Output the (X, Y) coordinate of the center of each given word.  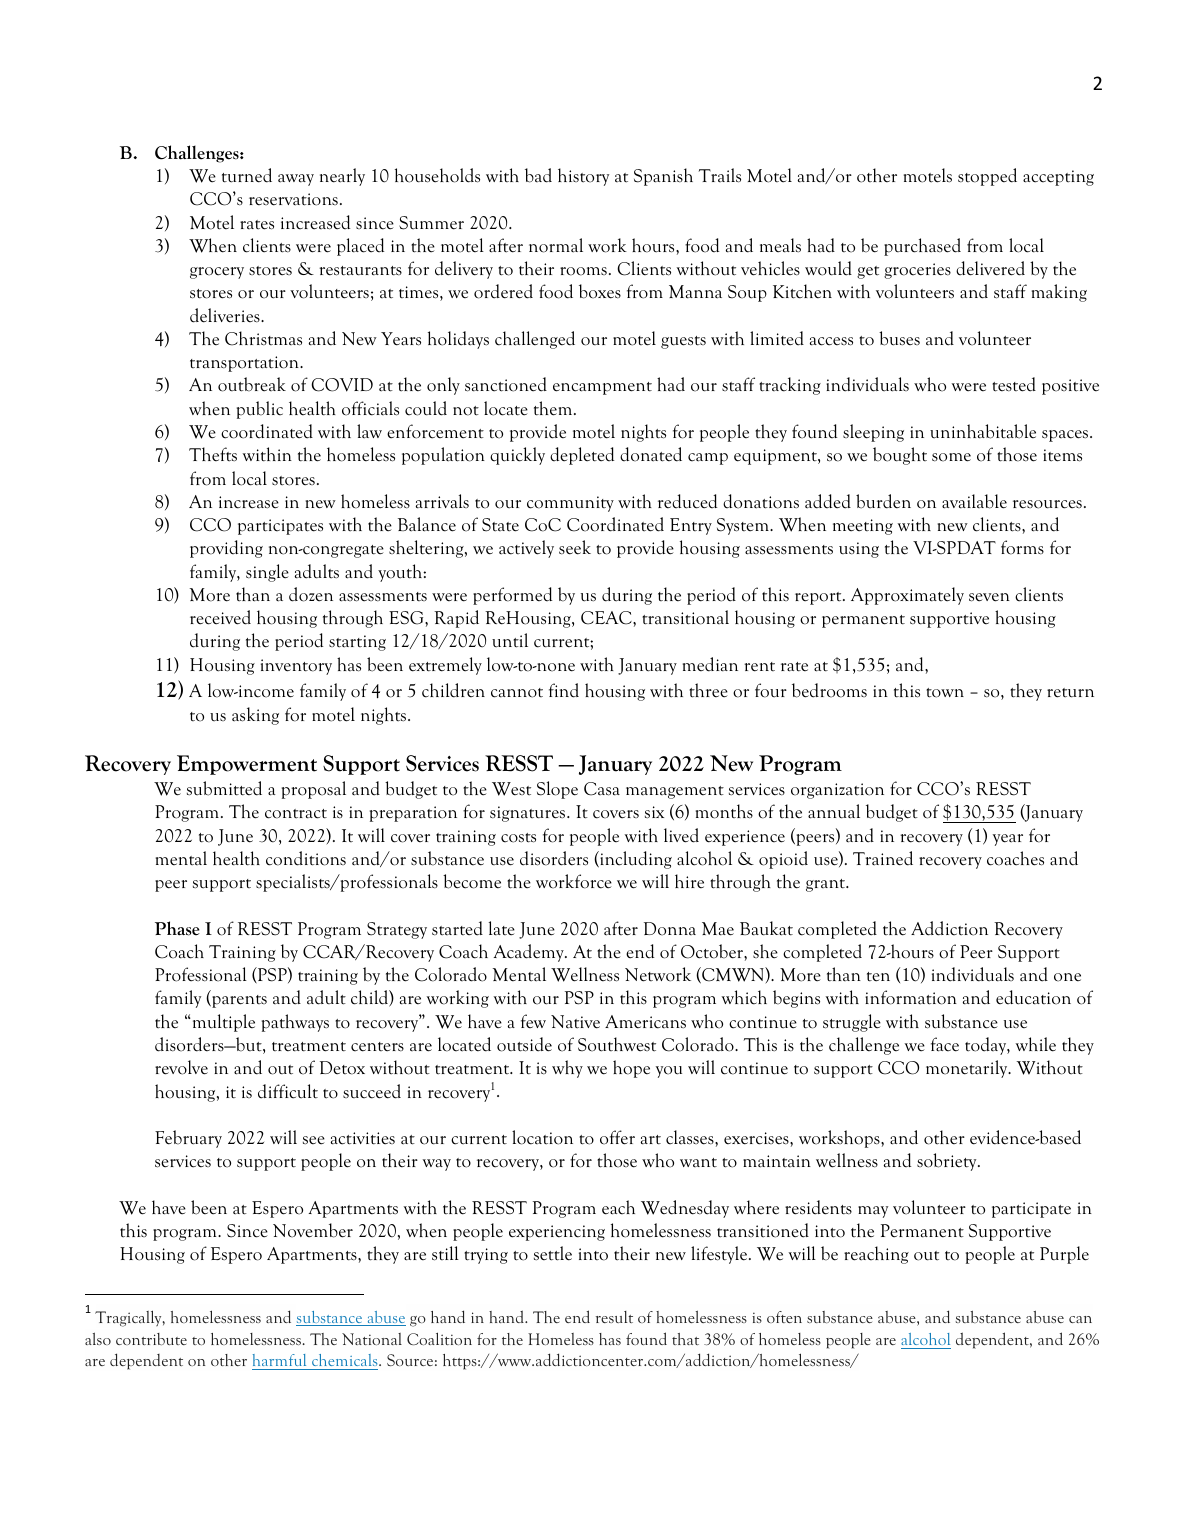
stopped (987, 177)
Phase (177, 928)
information (911, 997)
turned (247, 175)
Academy (530, 953)
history (583, 177)
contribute (151, 1339)
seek (575, 547)
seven (989, 597)
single (267, 573)
